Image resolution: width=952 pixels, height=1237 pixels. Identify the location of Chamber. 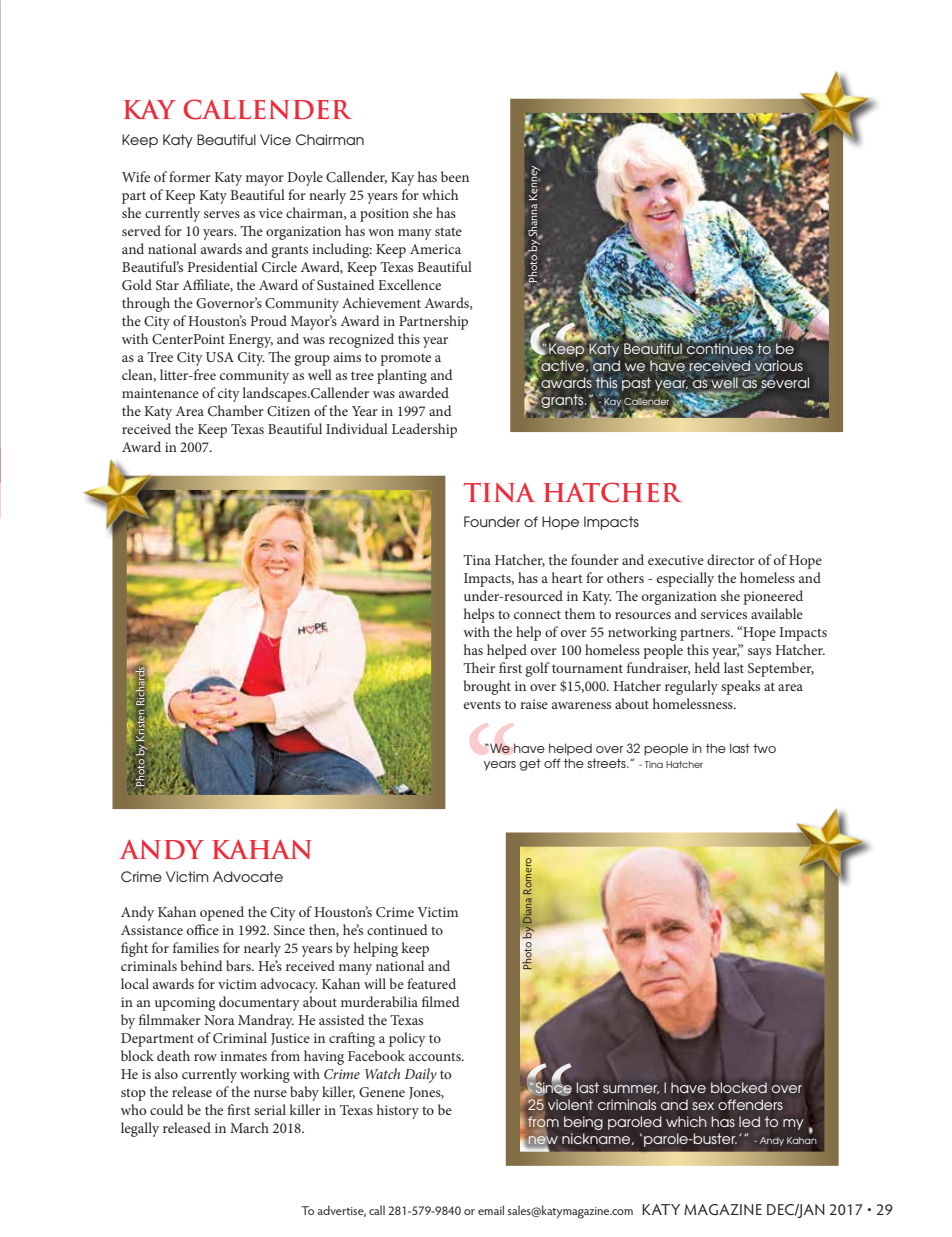
(236, 410).
